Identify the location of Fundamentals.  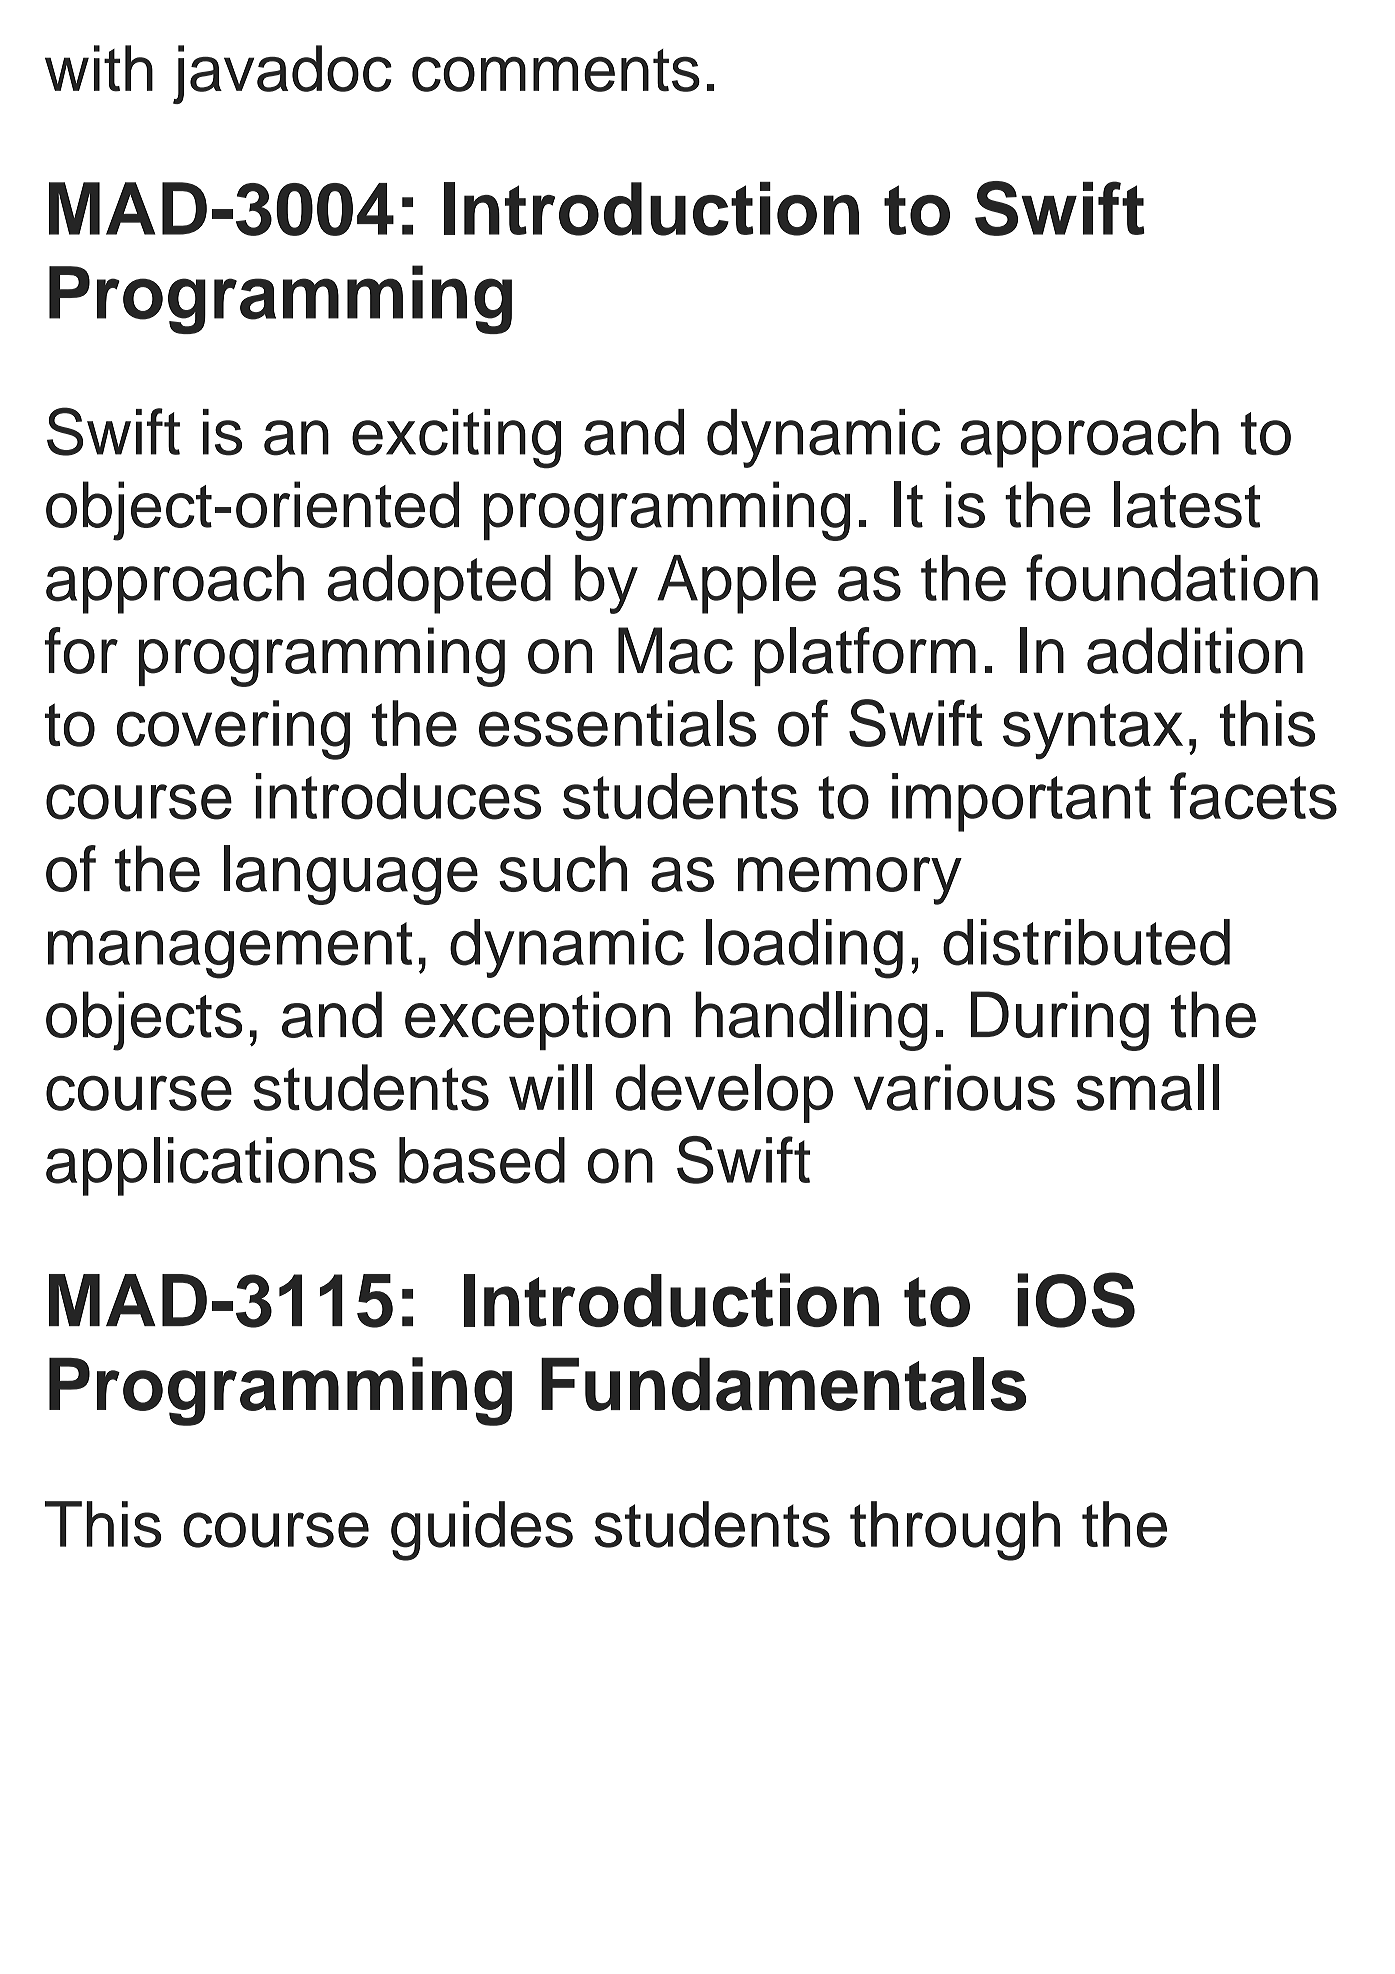
(784, 1384).
